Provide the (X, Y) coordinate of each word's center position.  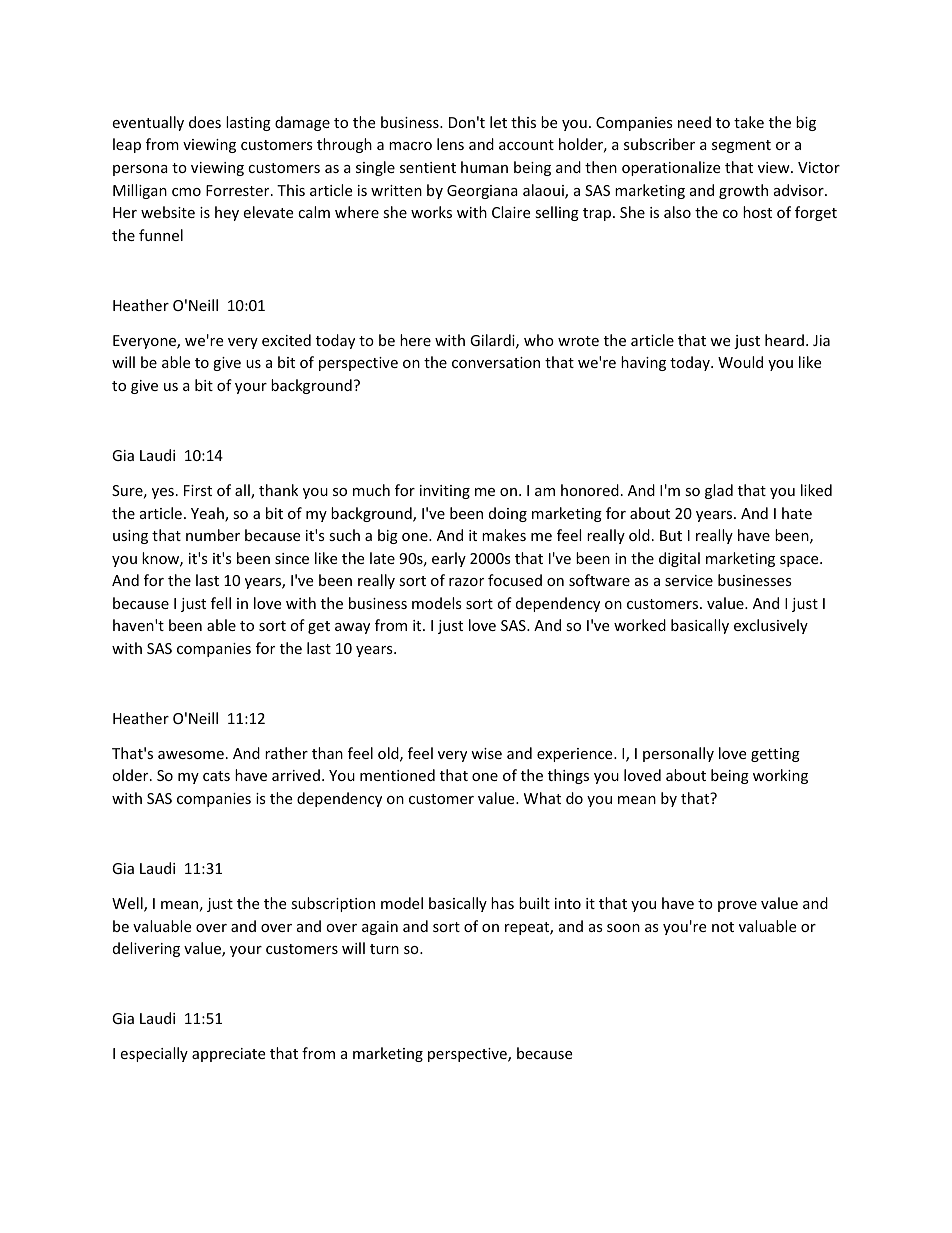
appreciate (228, 1055)
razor (466, 582)
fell (221, 603)
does (205, 122)
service (689, 580)
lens (450, 144)
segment (741, 146)
